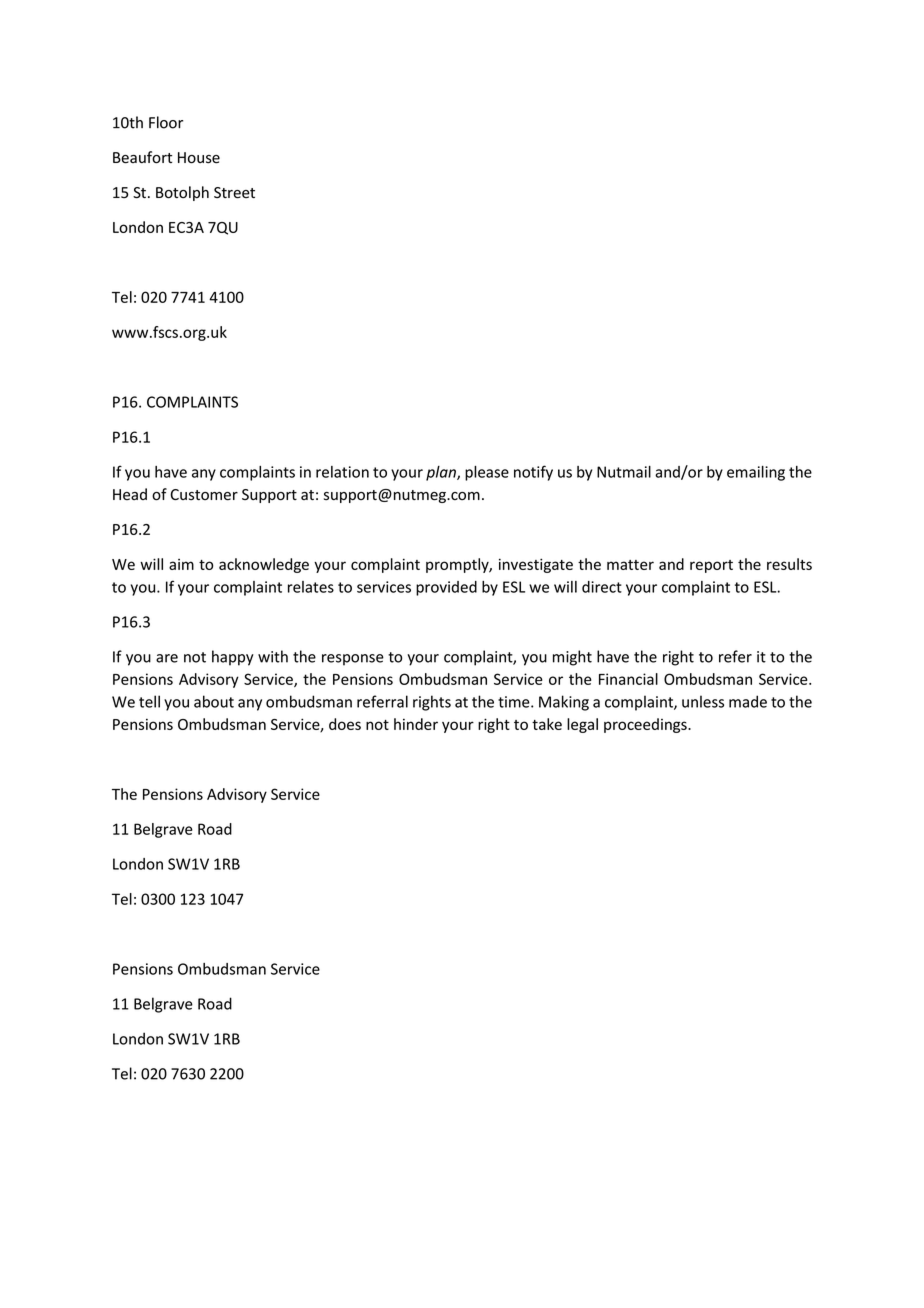 The image size is (924, 1308). What do you see at coordinates (533, 473) in the image?
I see `notify` at bounding box center [533, 473].
